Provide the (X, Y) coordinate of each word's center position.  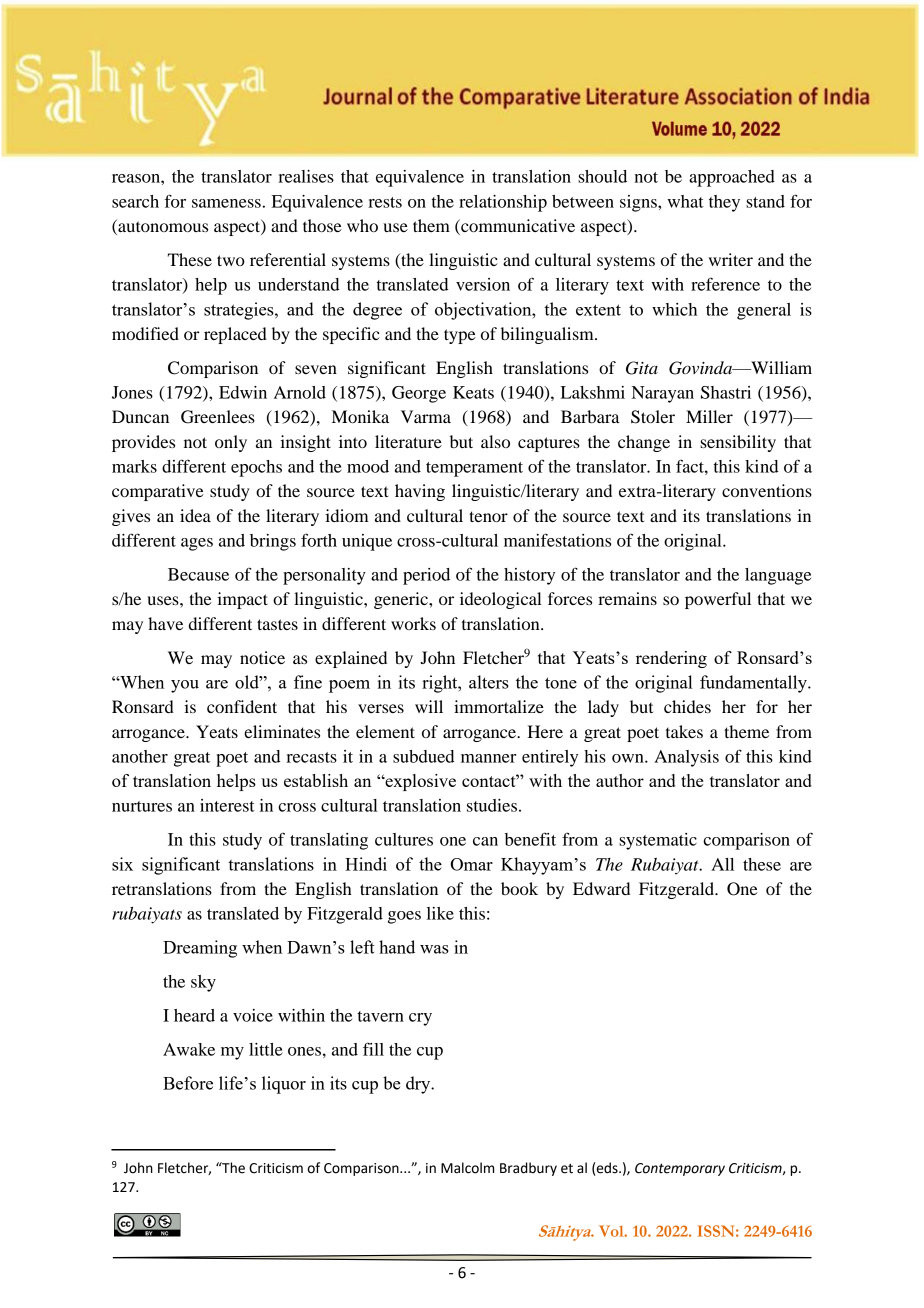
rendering (671, 659)
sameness (226, 203)
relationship (503, 203)
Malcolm (467, 1168)
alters (489, 682)
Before (188, 1083)
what (685, 201)
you (185, 686)
